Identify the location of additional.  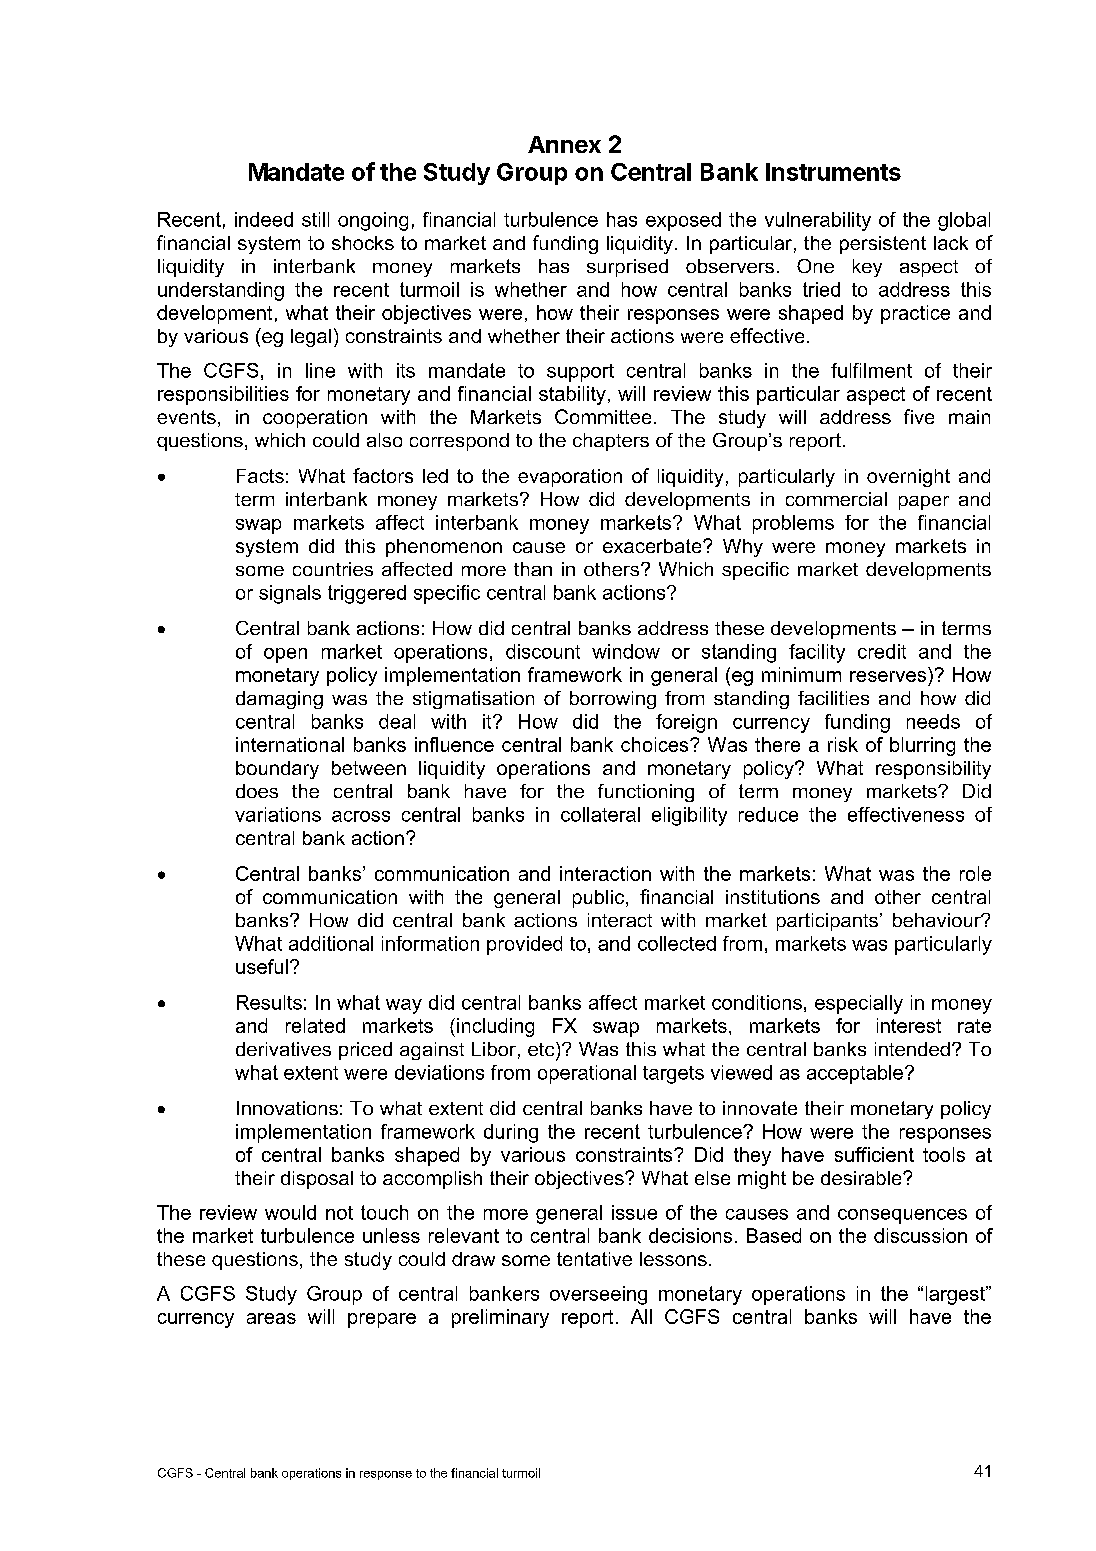
(331, 943).
